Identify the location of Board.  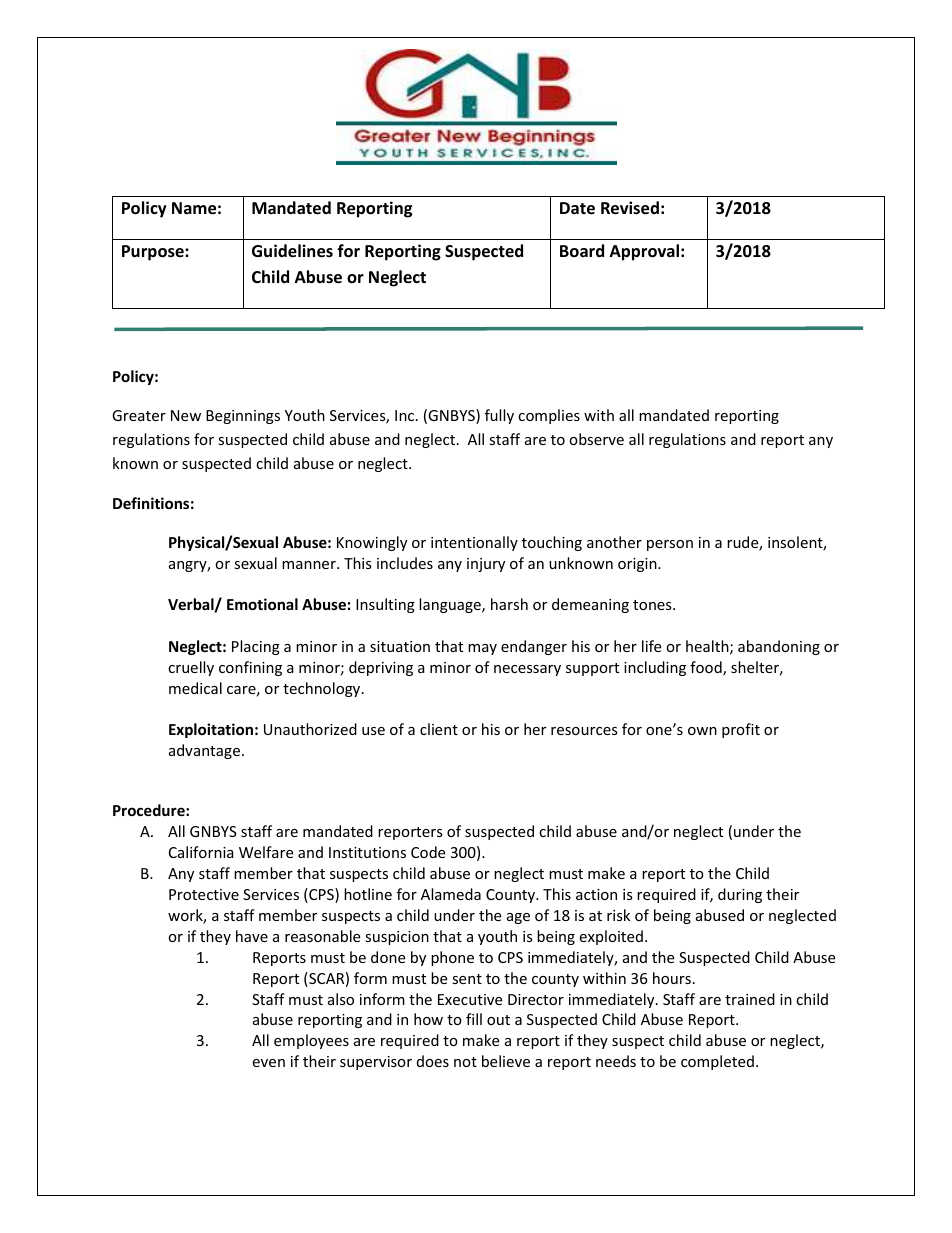
(582, 251).
